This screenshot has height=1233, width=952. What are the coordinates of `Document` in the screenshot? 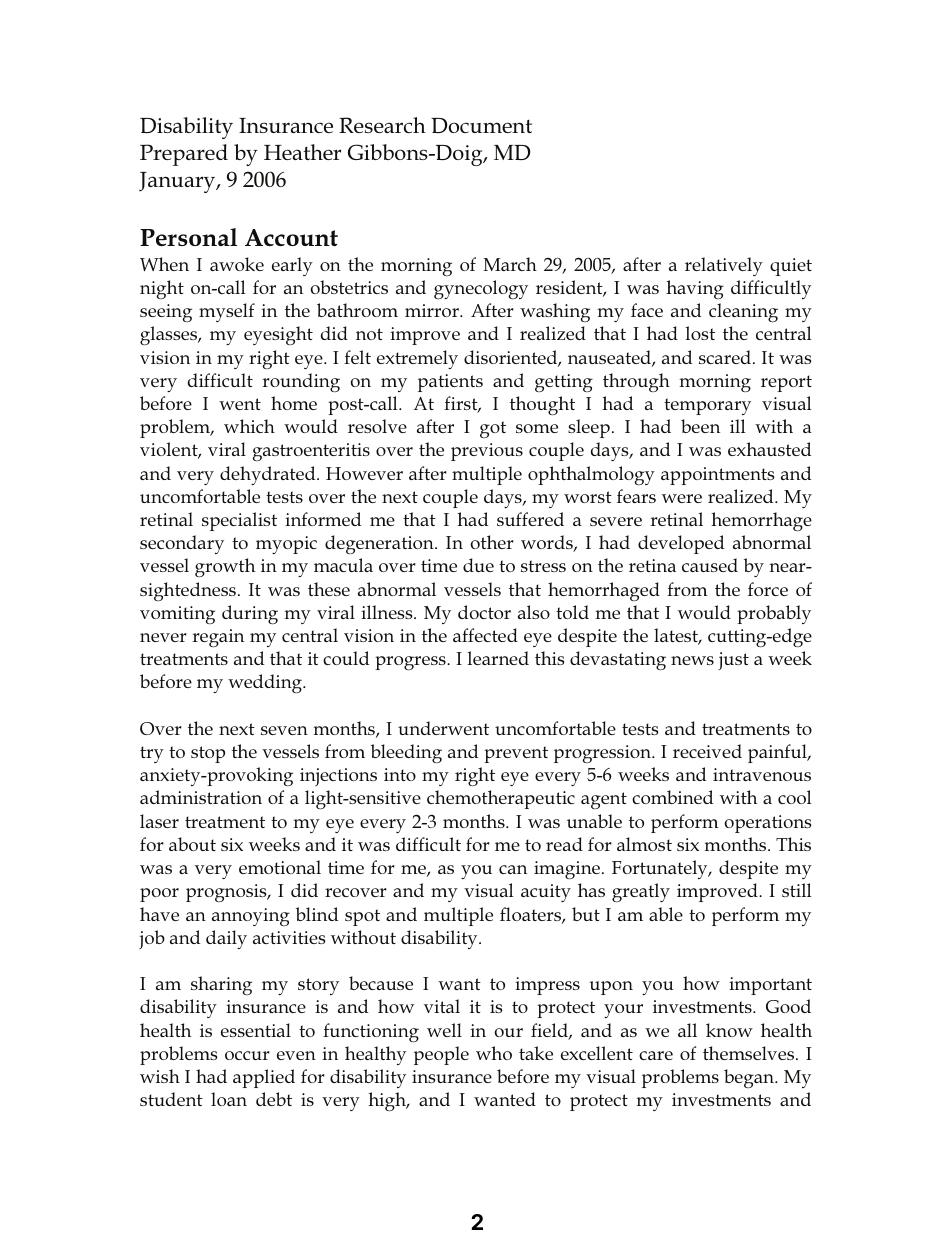 It's located at (481, 125).
